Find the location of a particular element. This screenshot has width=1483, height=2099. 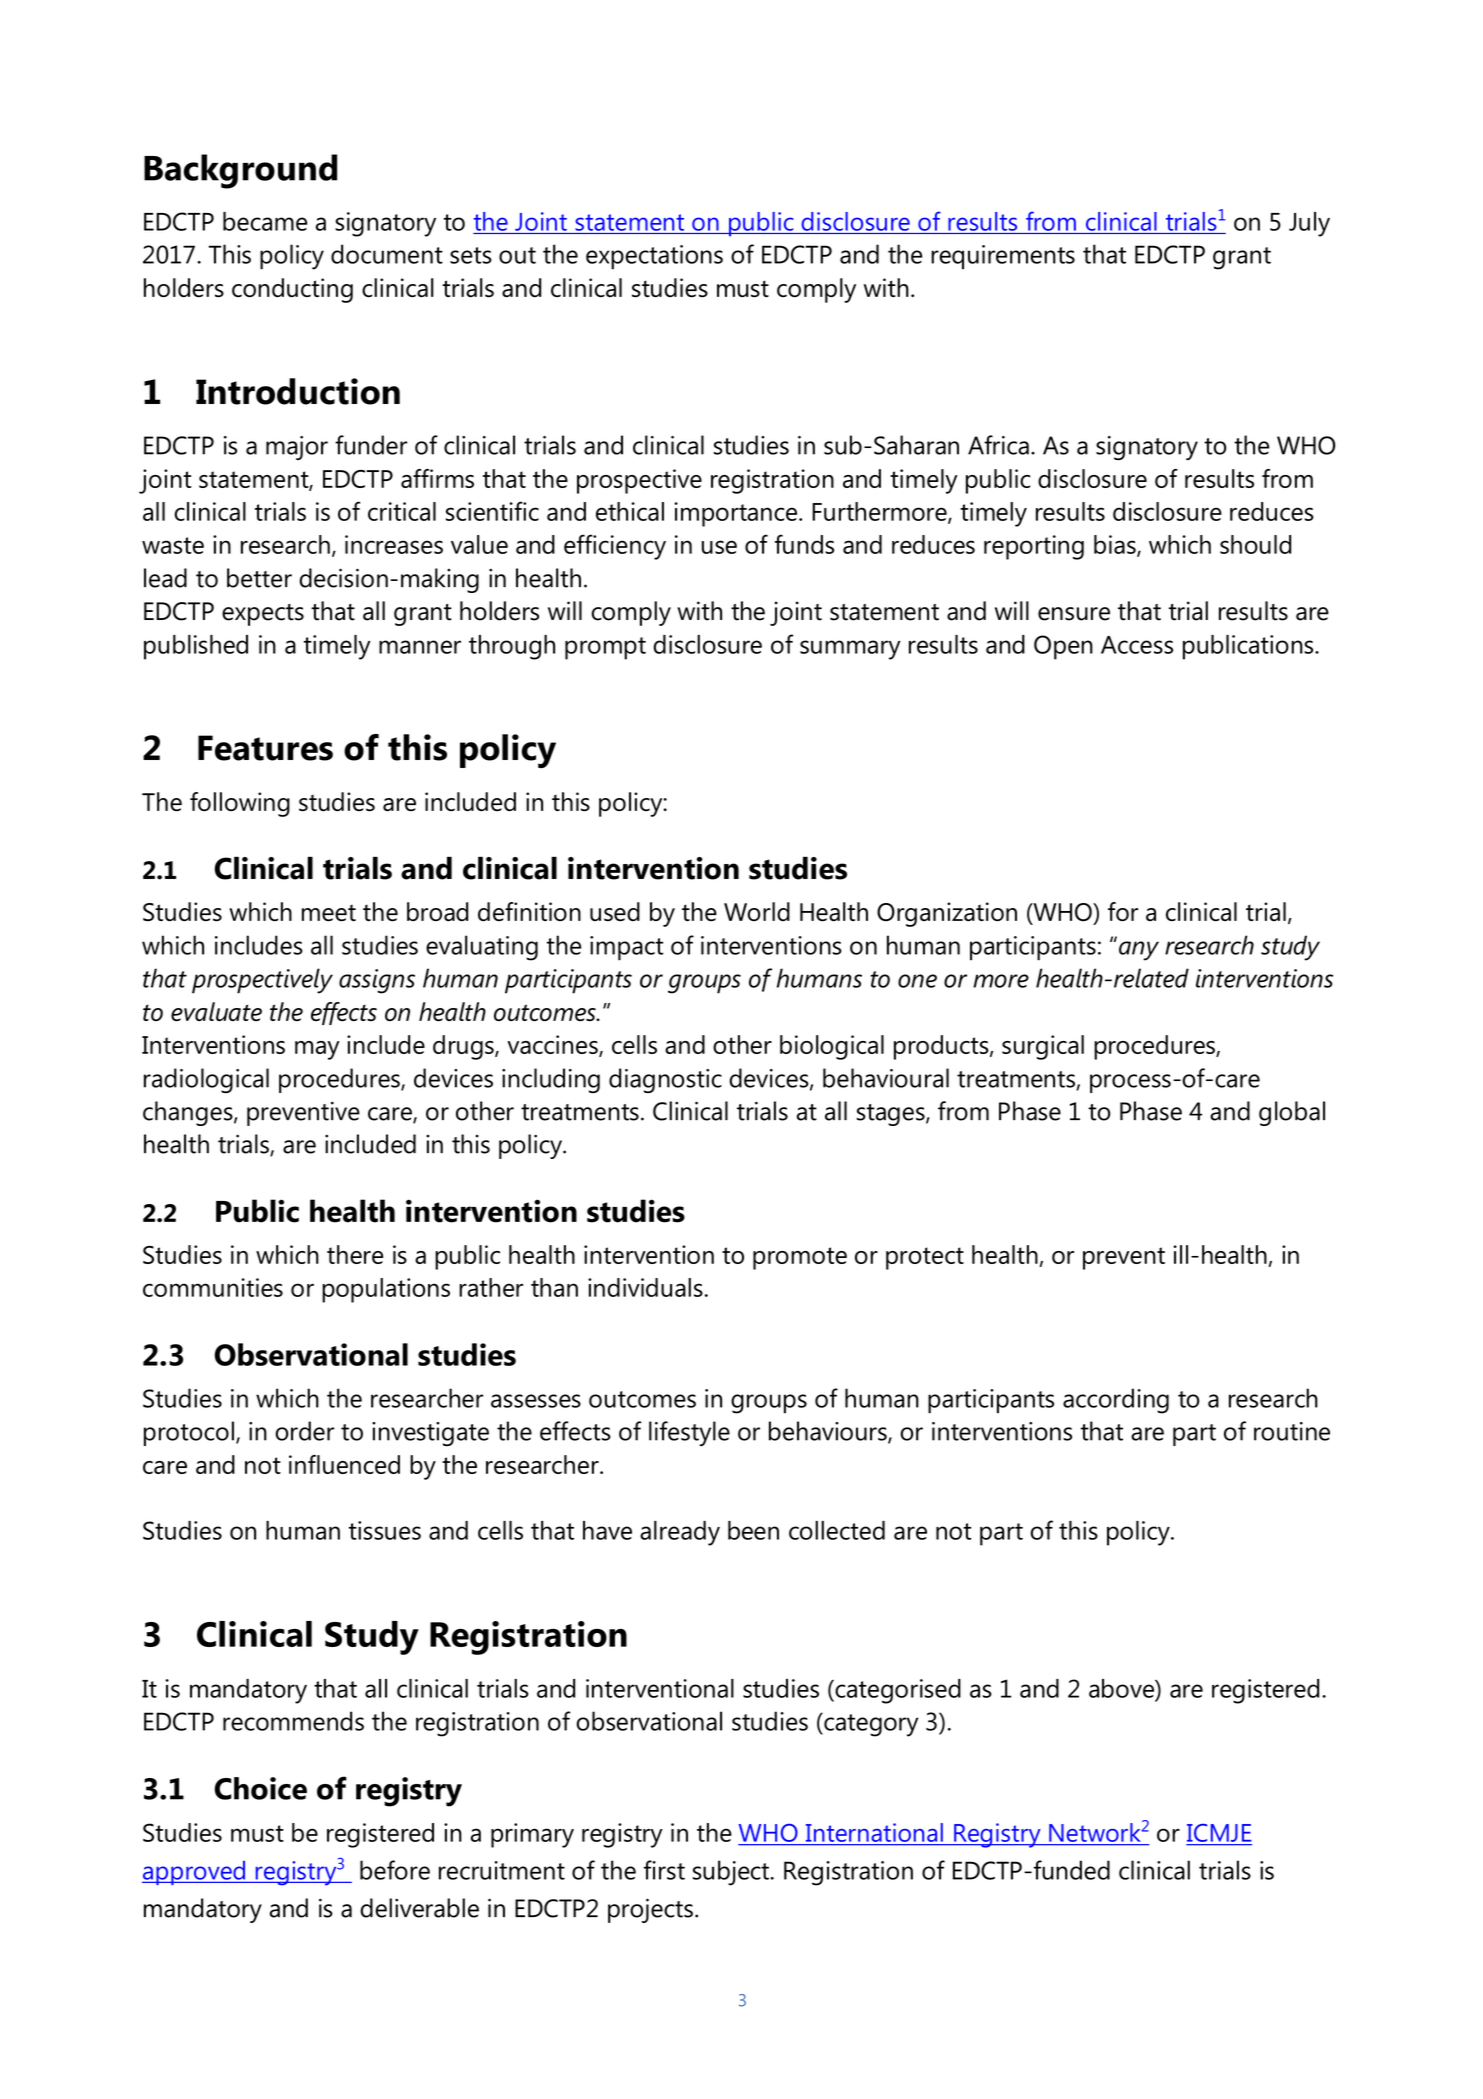

became is located at coordinates (265, 221).
